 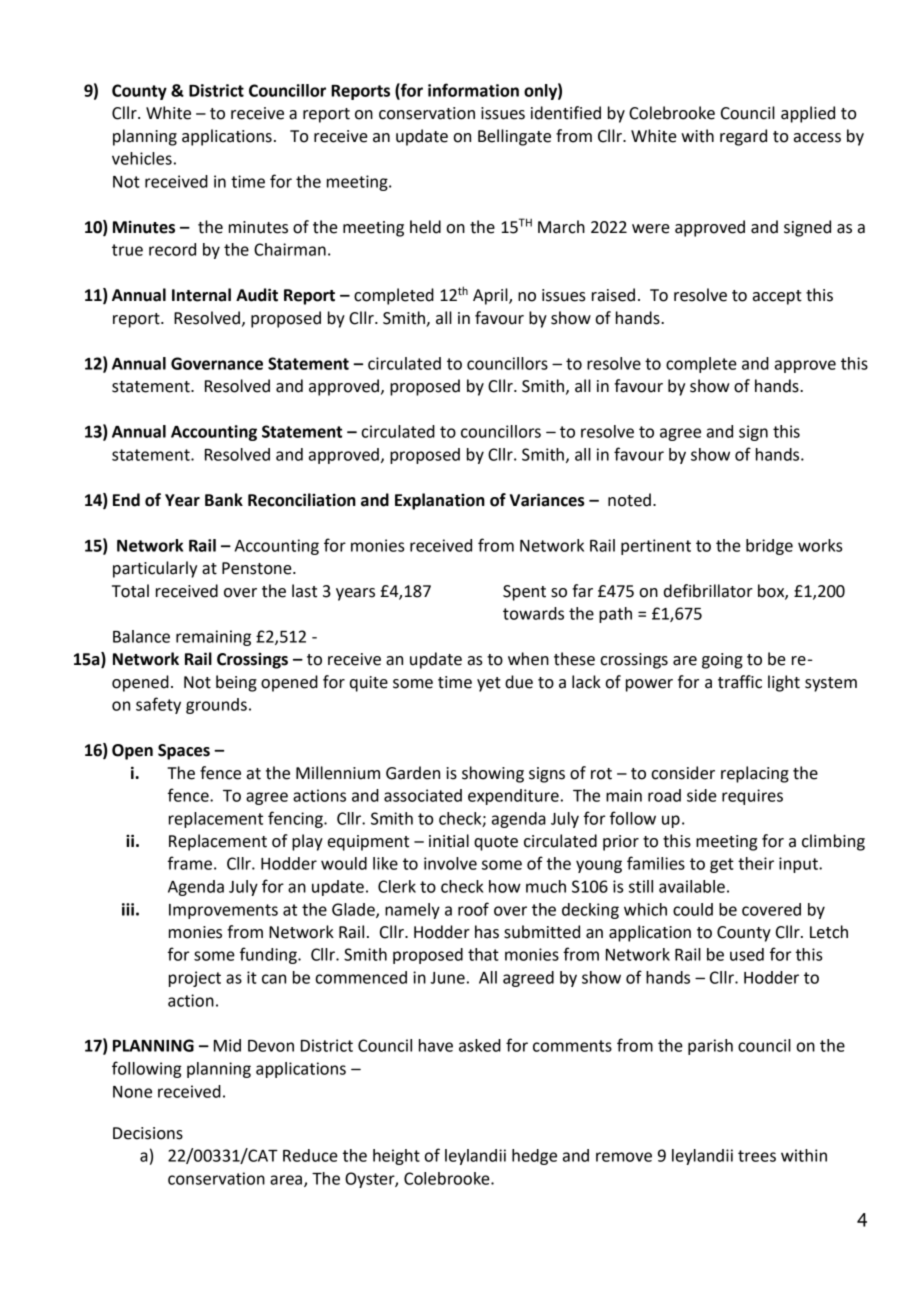 What do you see at coordinates (473, 90) in the page?
I see `information` at bounding box center [473, 90].
